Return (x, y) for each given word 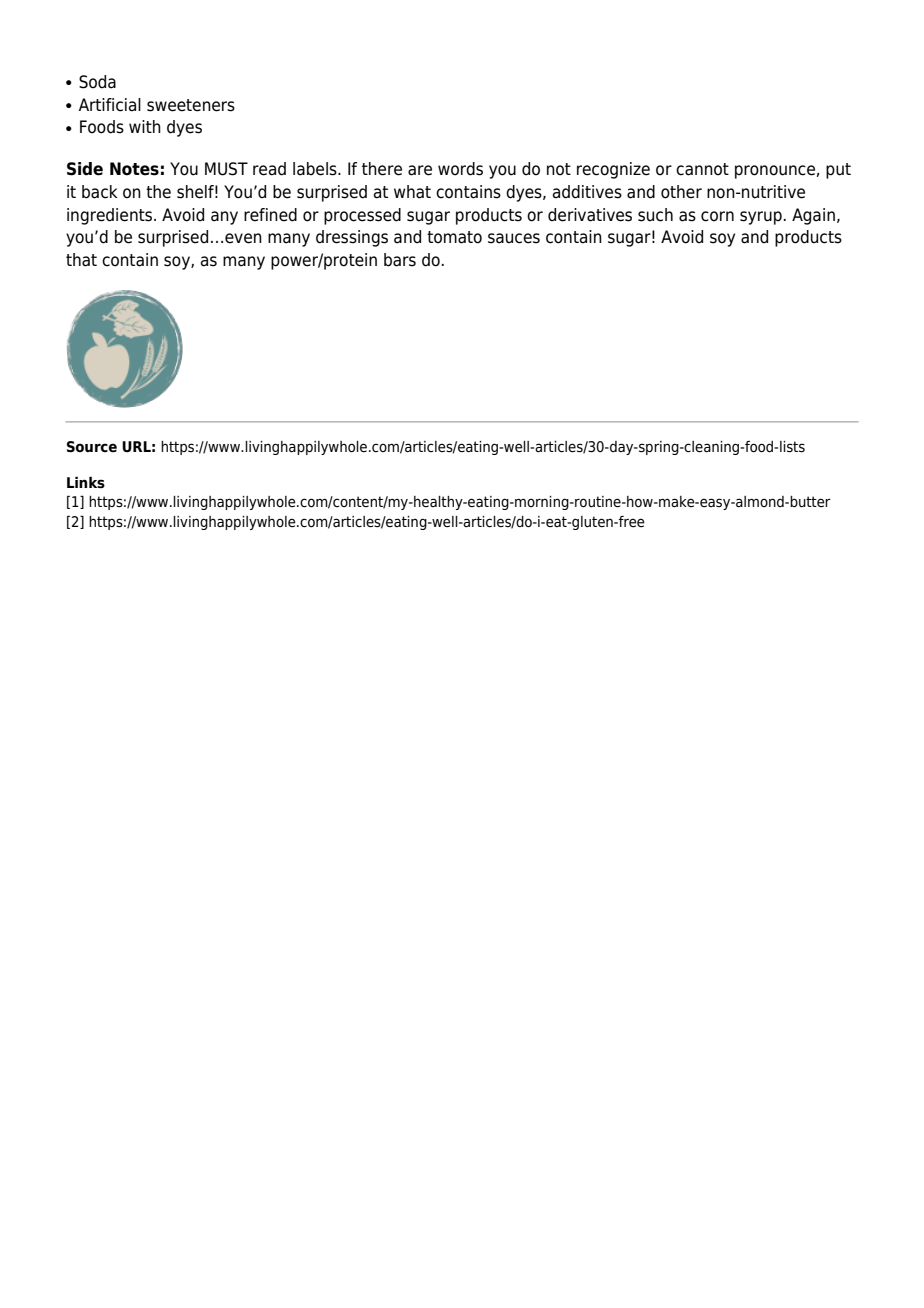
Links (86, 482)
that (81, 260)
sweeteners (191, 105)
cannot (702, 169)
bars (400, 260)
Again (813, 216)
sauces (514, 238)
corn (717, 216)
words (460, 169)
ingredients (109, 216)
